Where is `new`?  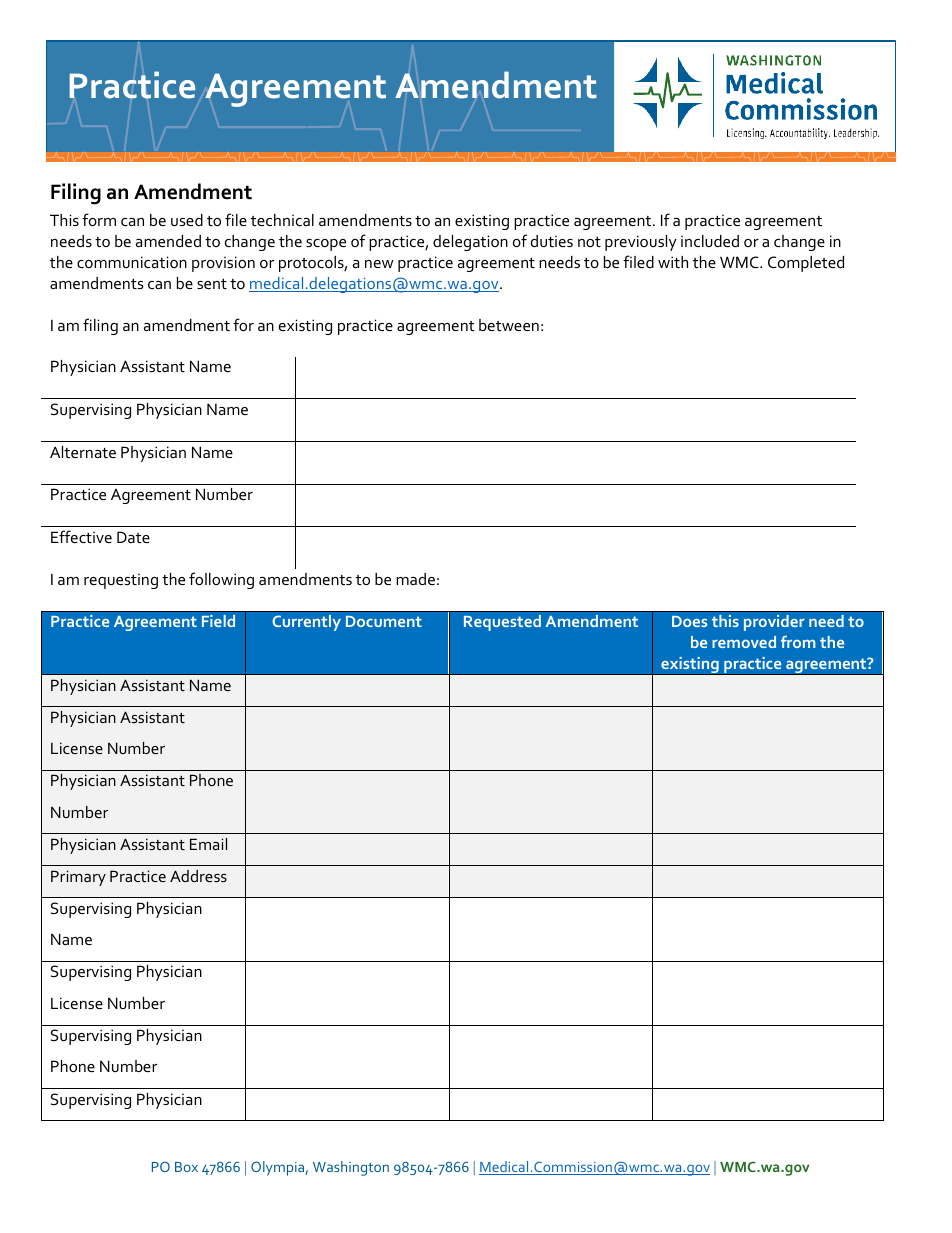
new is located at coordinates (379, 264).
